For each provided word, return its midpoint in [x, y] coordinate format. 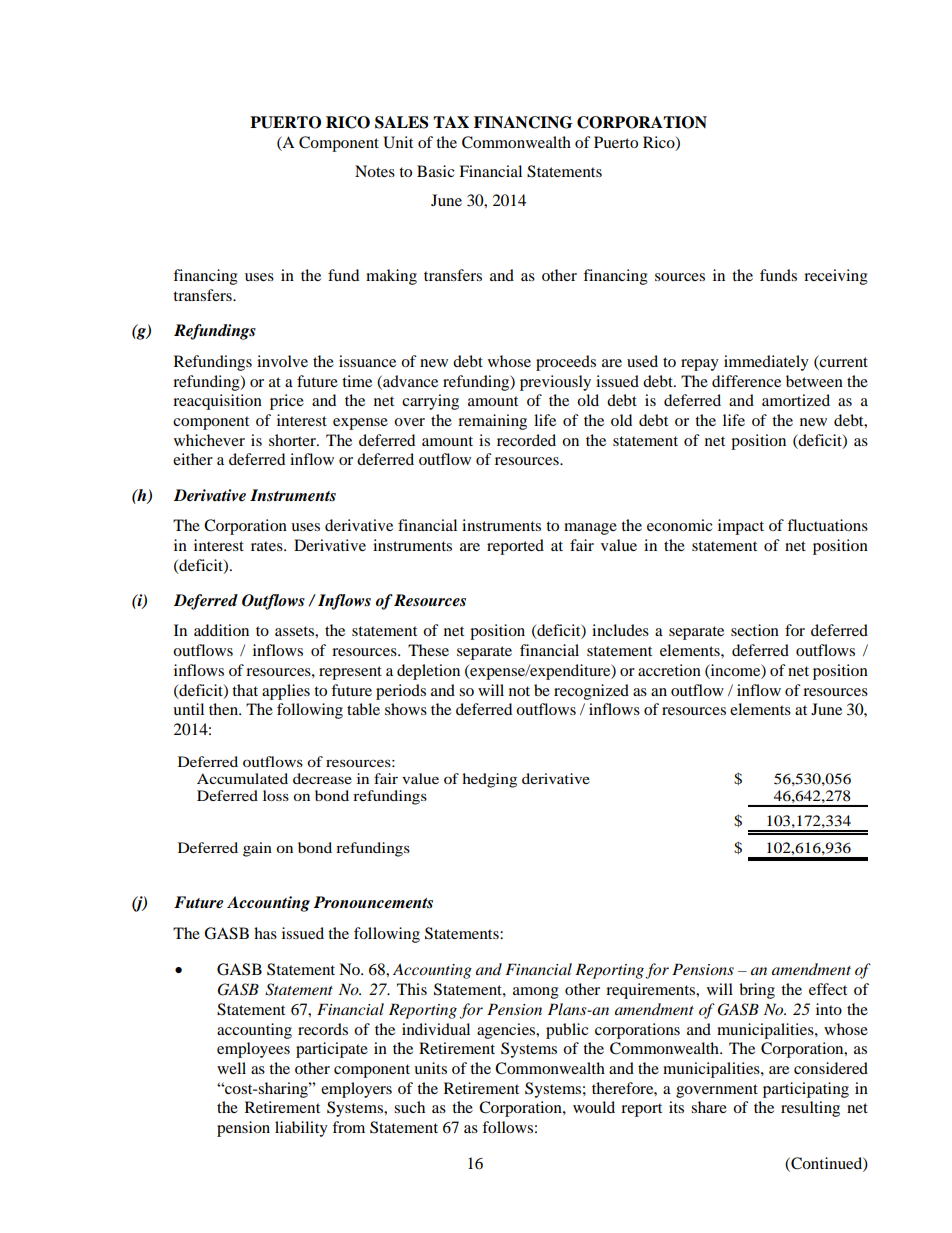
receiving [836, 277]
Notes [375, 171]
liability [301, 1129]
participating [806, 1090]
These [428, 650]
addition [221, 630]
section [755, 630]
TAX [451, 122]
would [594, 1107]
